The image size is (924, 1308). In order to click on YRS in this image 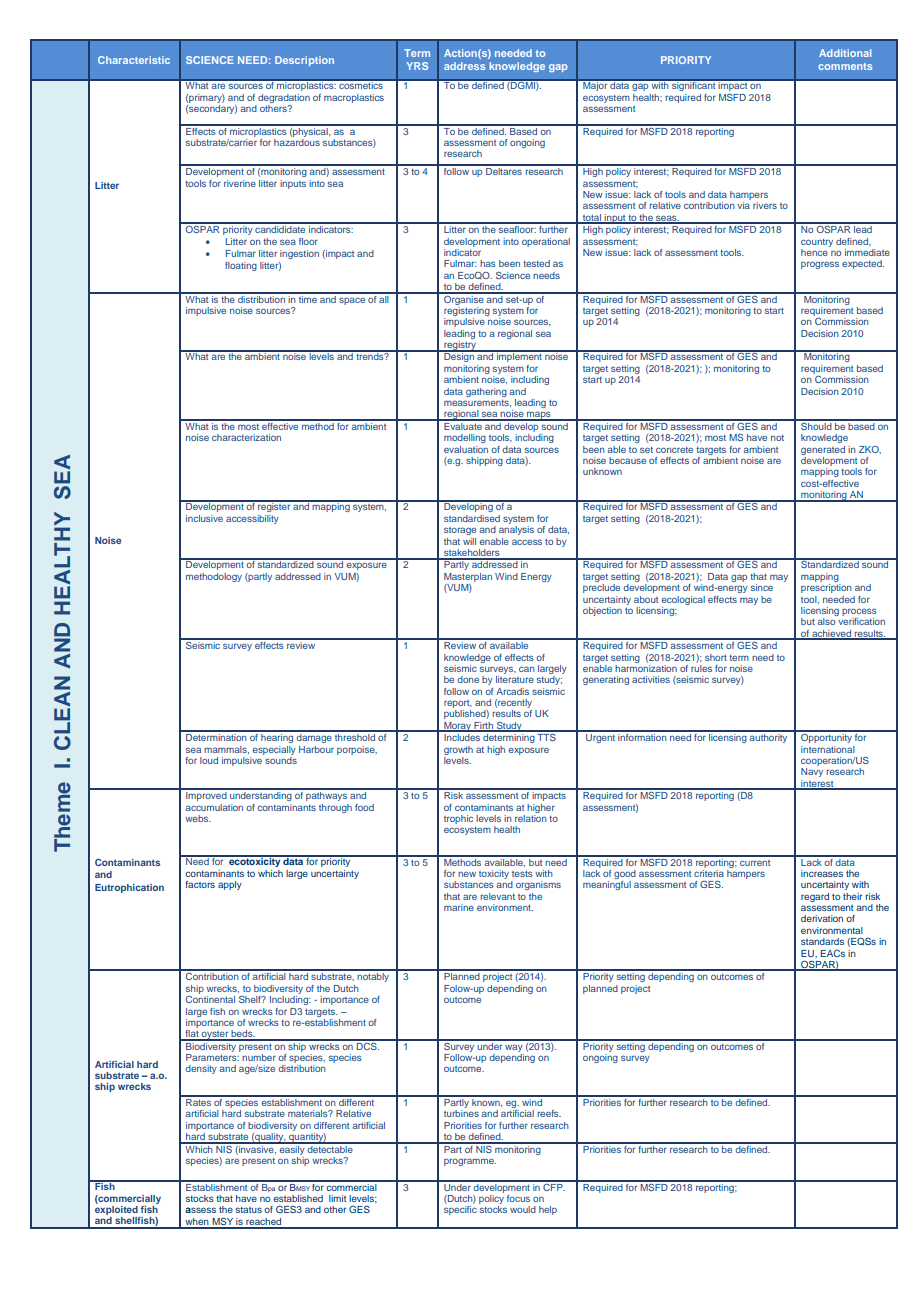, I will do `click(417, 66)`.
